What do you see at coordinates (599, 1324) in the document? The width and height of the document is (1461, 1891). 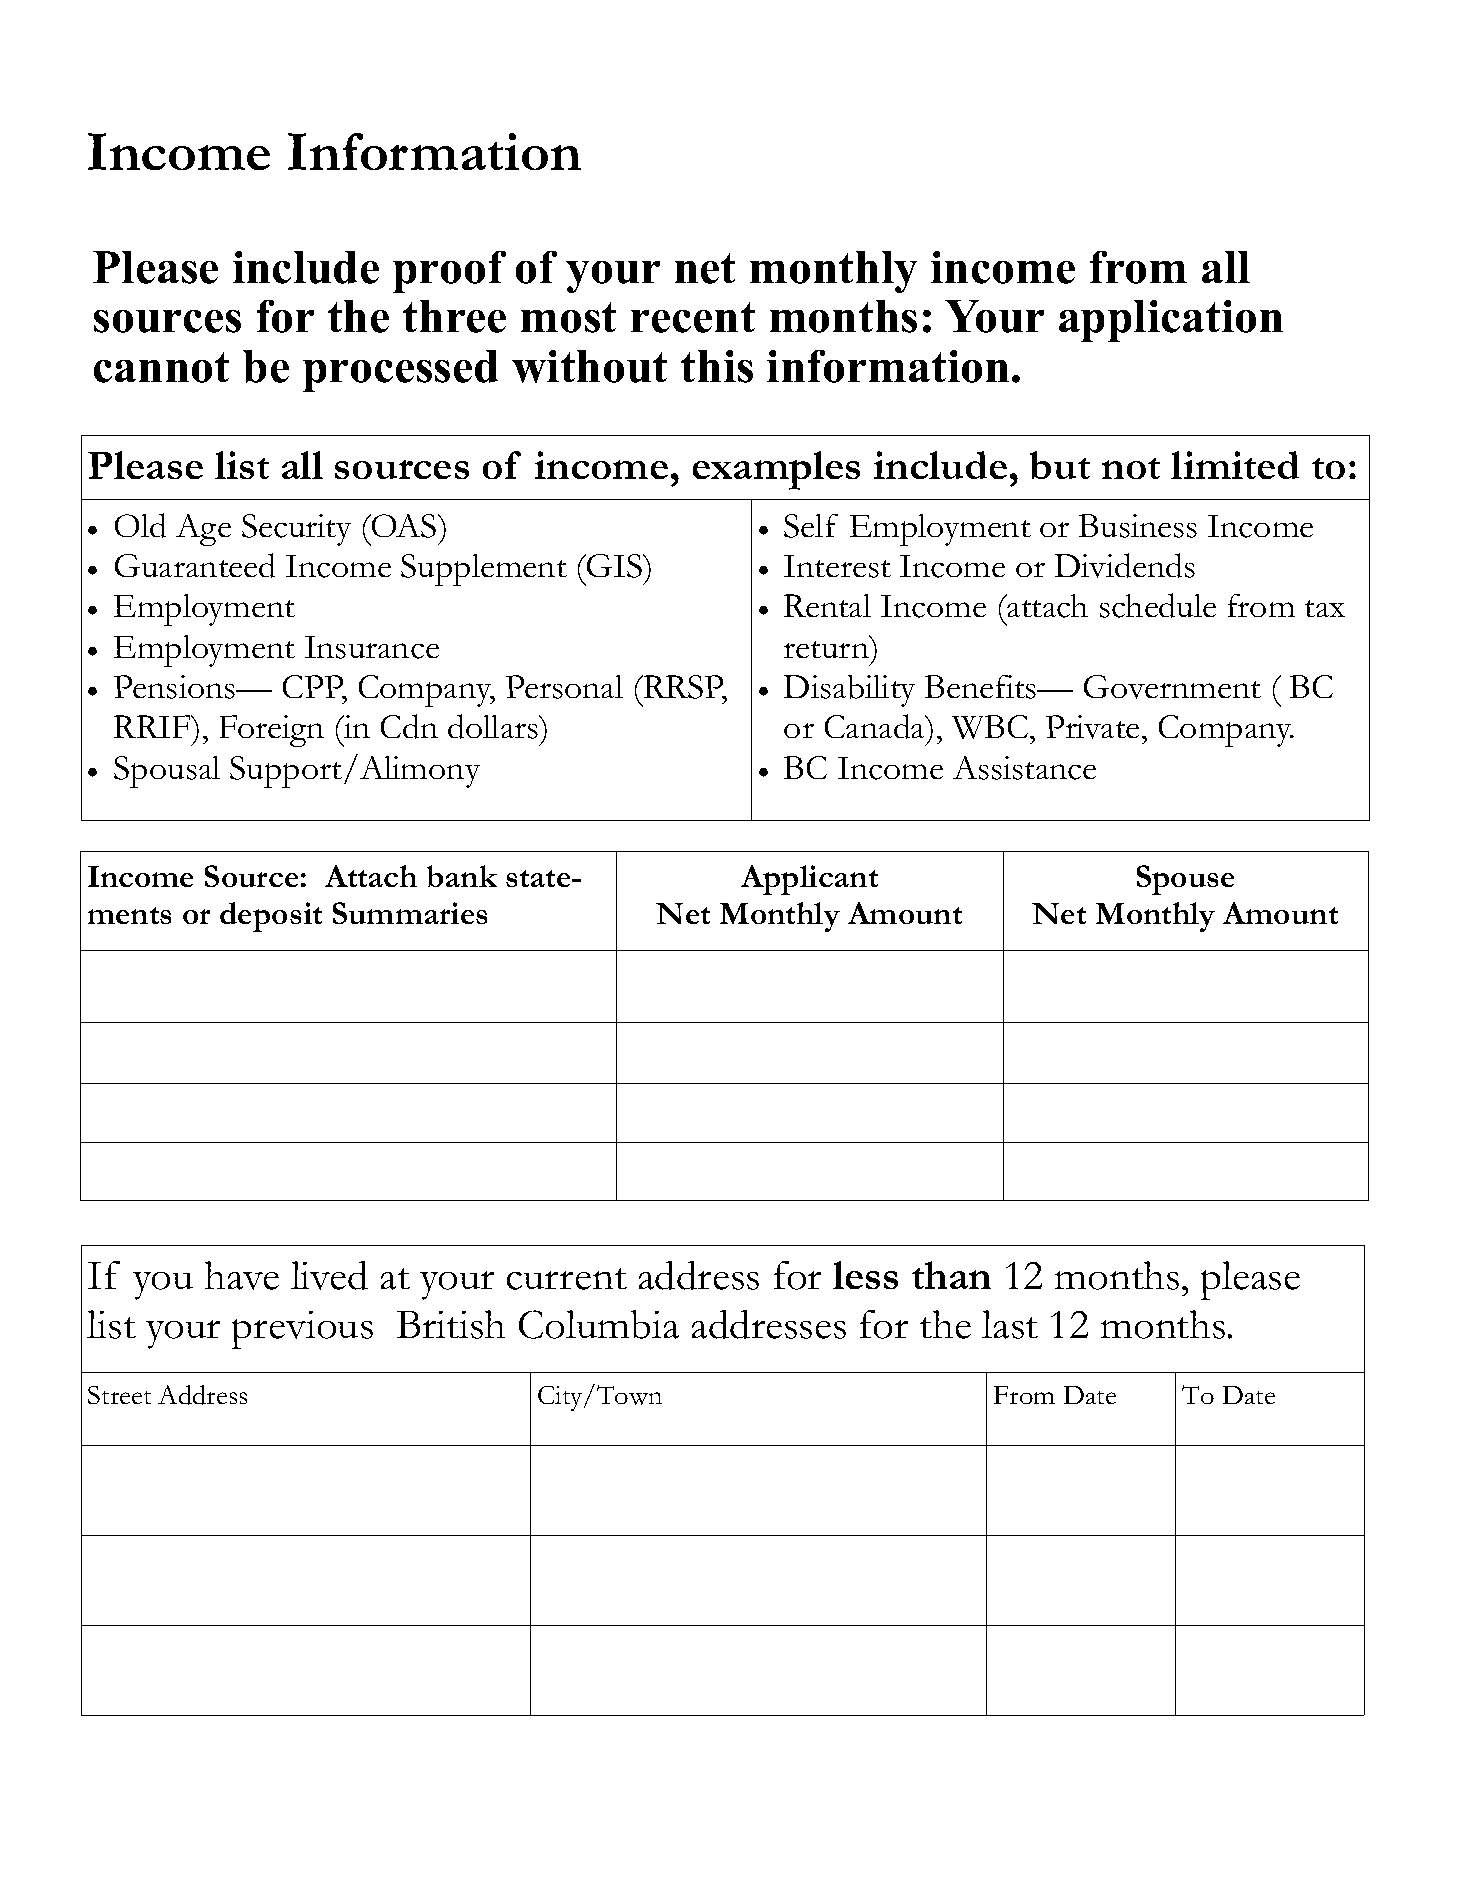 I see `Columbia` at bounding box center [599, 1324].
